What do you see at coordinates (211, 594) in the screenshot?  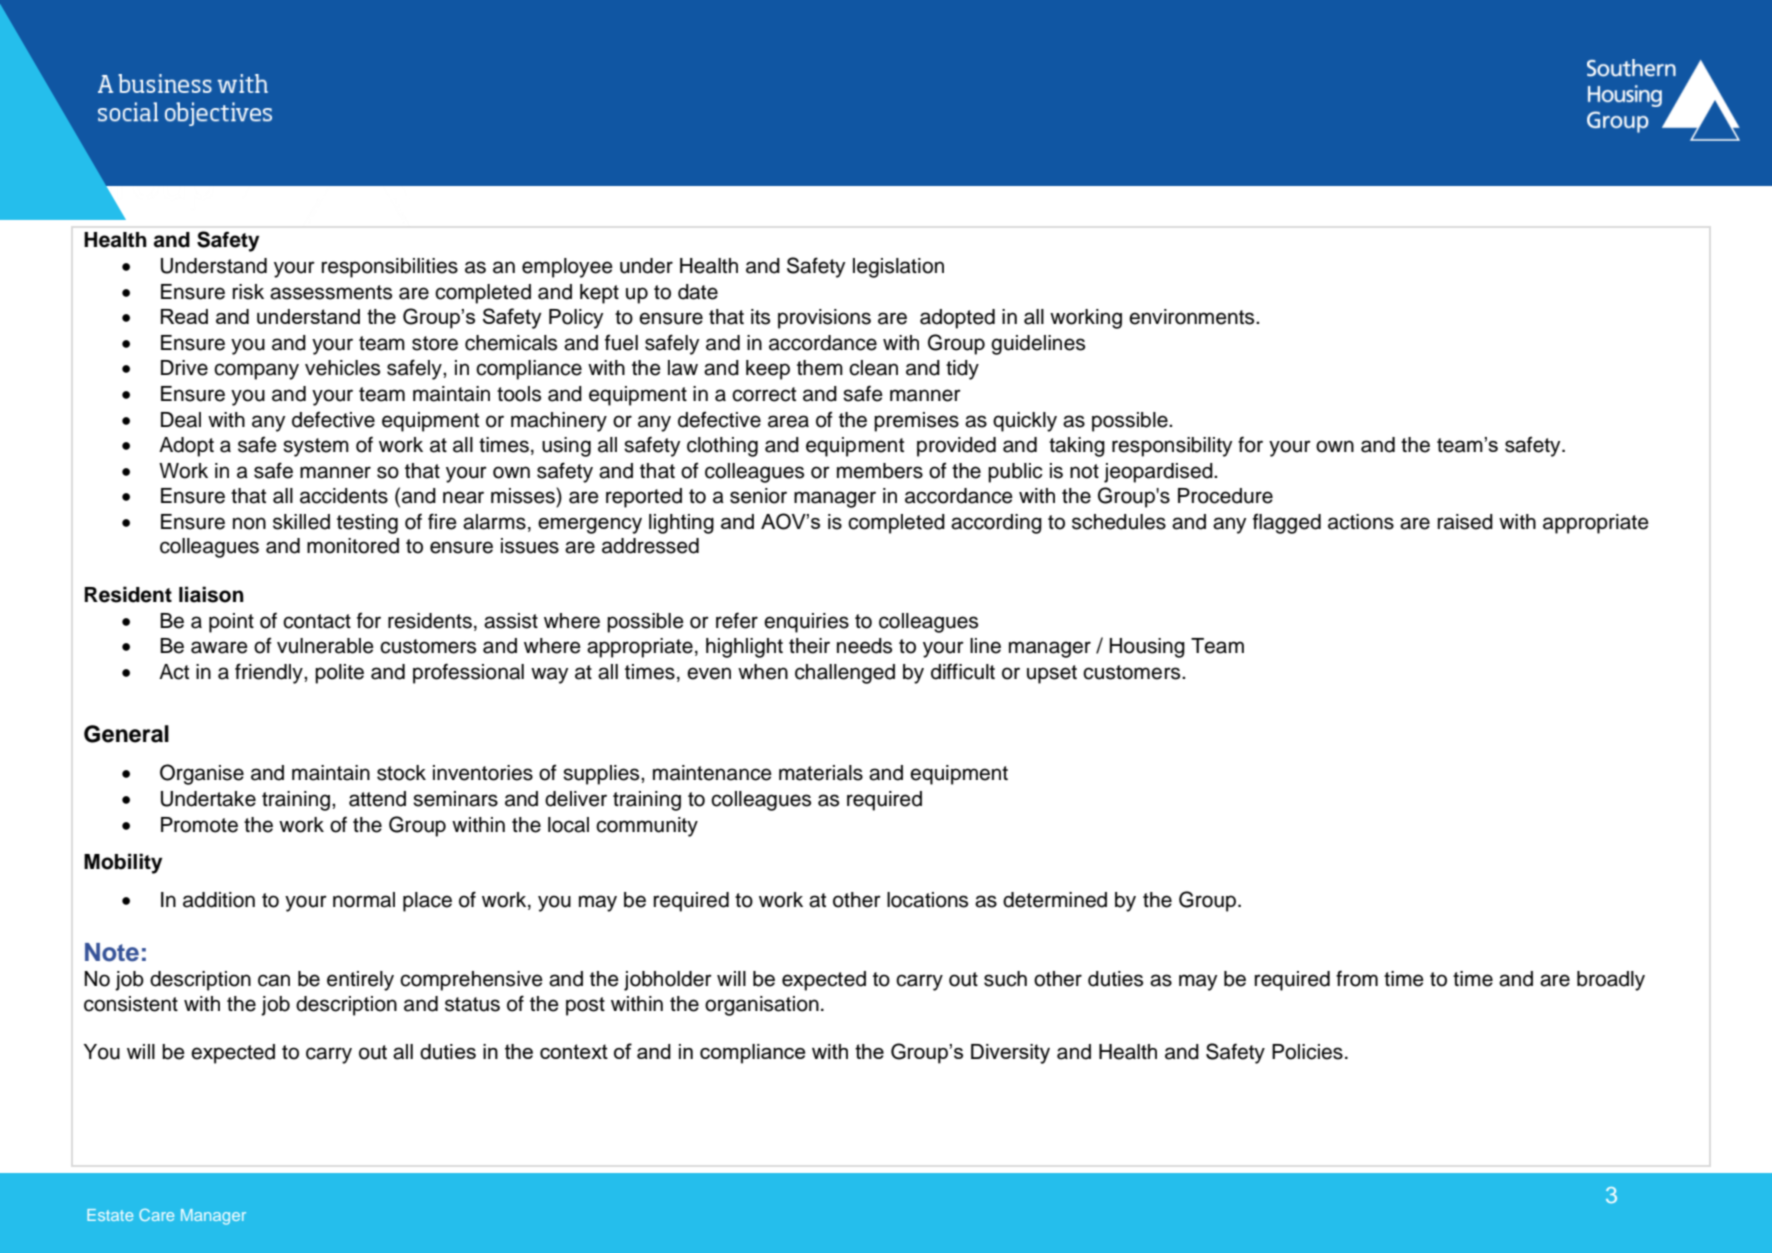 I see `liaison` at bounding box center [211, 594].
